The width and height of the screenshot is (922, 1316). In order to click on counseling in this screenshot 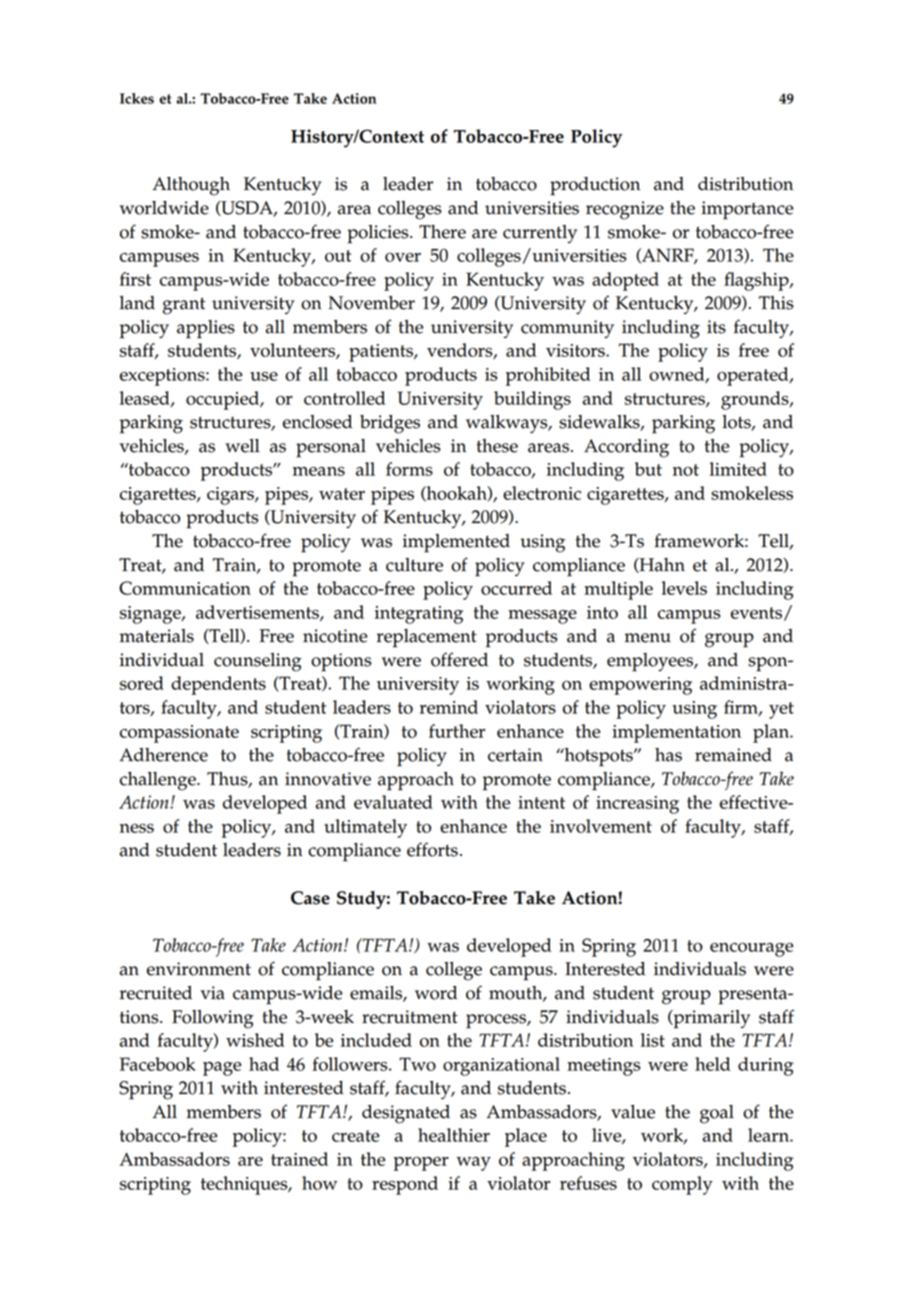, I will do `click(258, 662)`.
